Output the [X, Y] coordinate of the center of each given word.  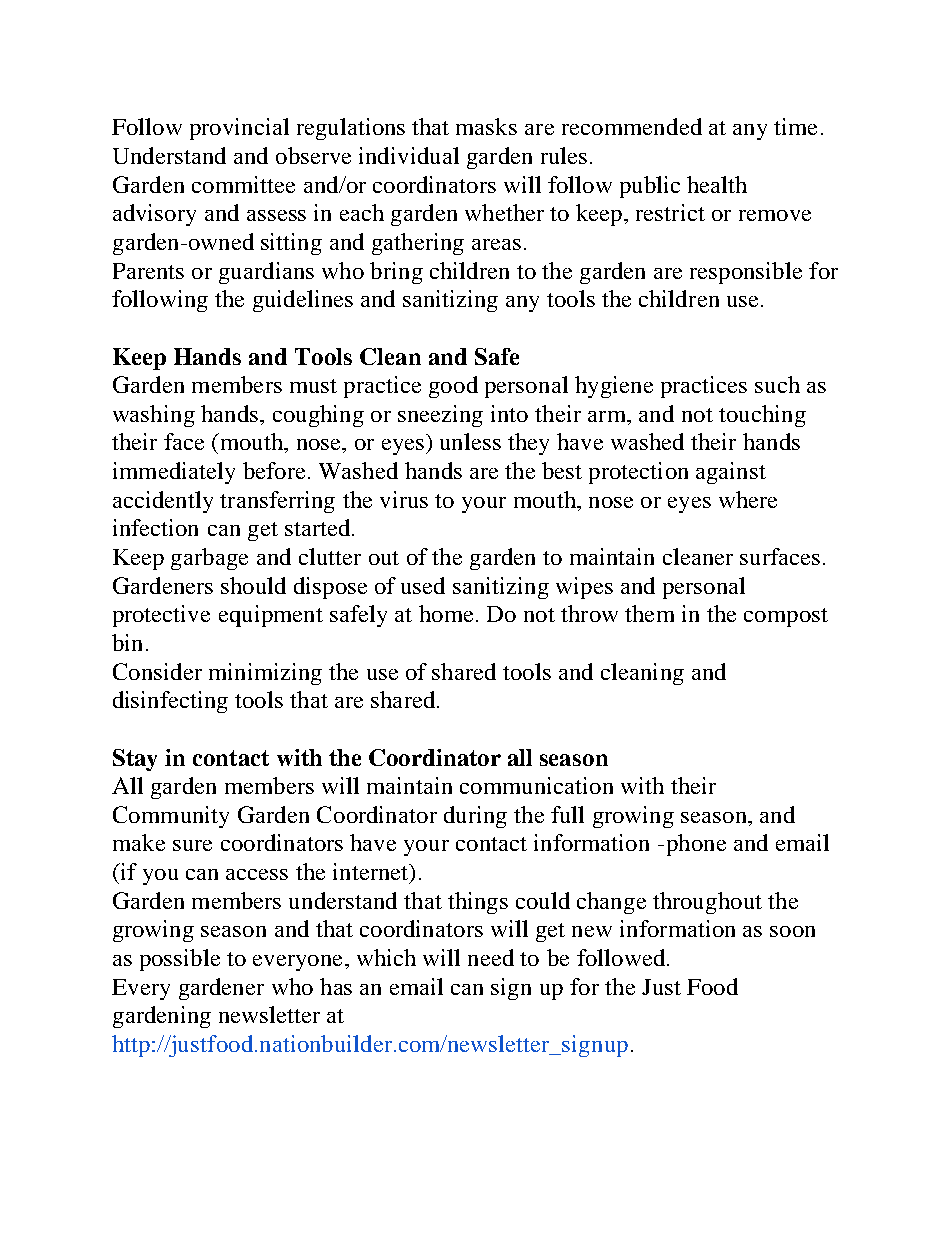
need [491, 957]
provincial [239, 129]
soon [792, 931]
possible [180, 960]
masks [486, 126]
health [717, 184]
